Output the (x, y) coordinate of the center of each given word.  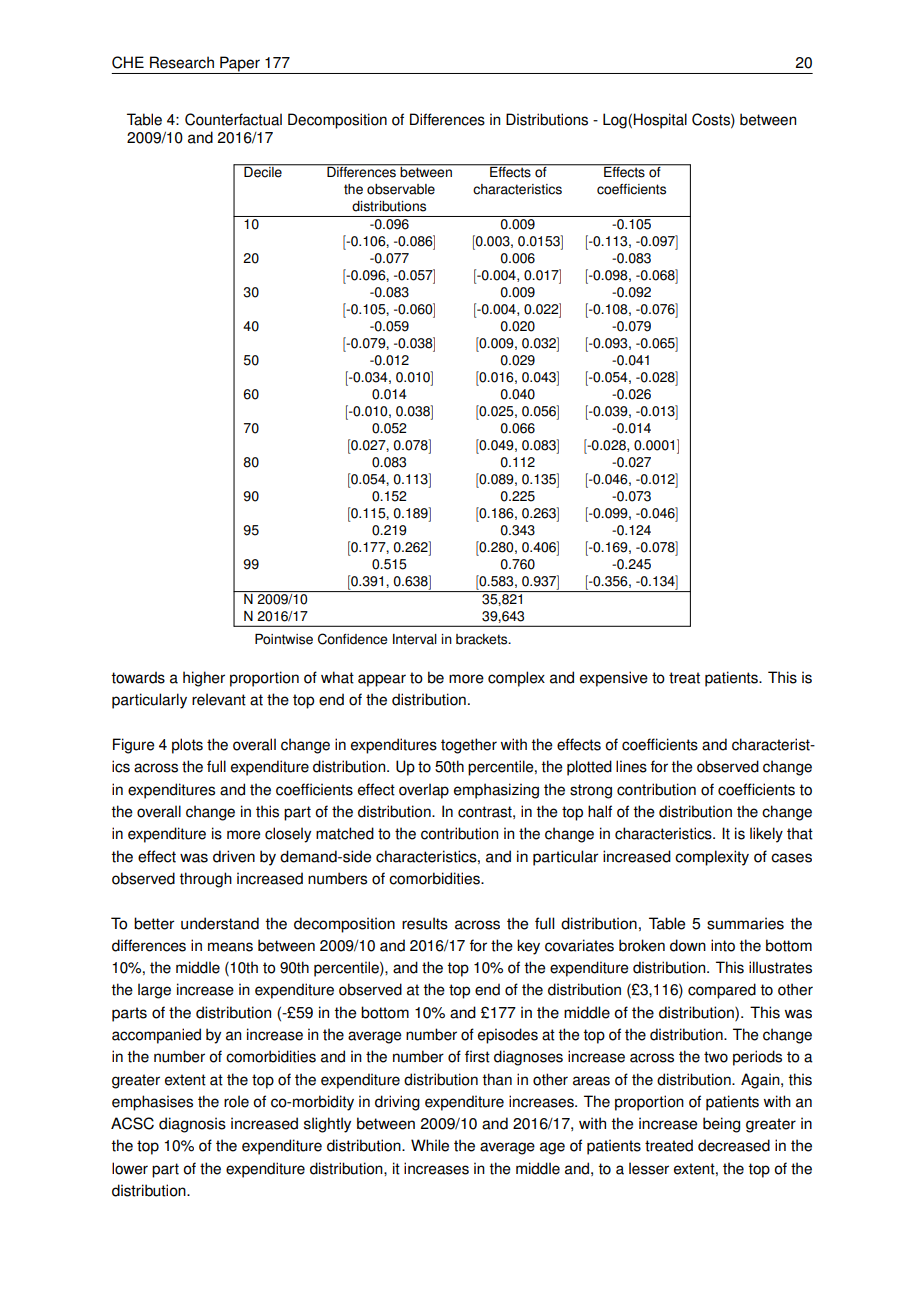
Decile (263, 171)
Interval (415, 639)
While (430, 1145)
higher (204, 679)
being (721, 1125)
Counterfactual (233, 119)
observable (401, 189)
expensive (614, 679)
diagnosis (192, 1125)
